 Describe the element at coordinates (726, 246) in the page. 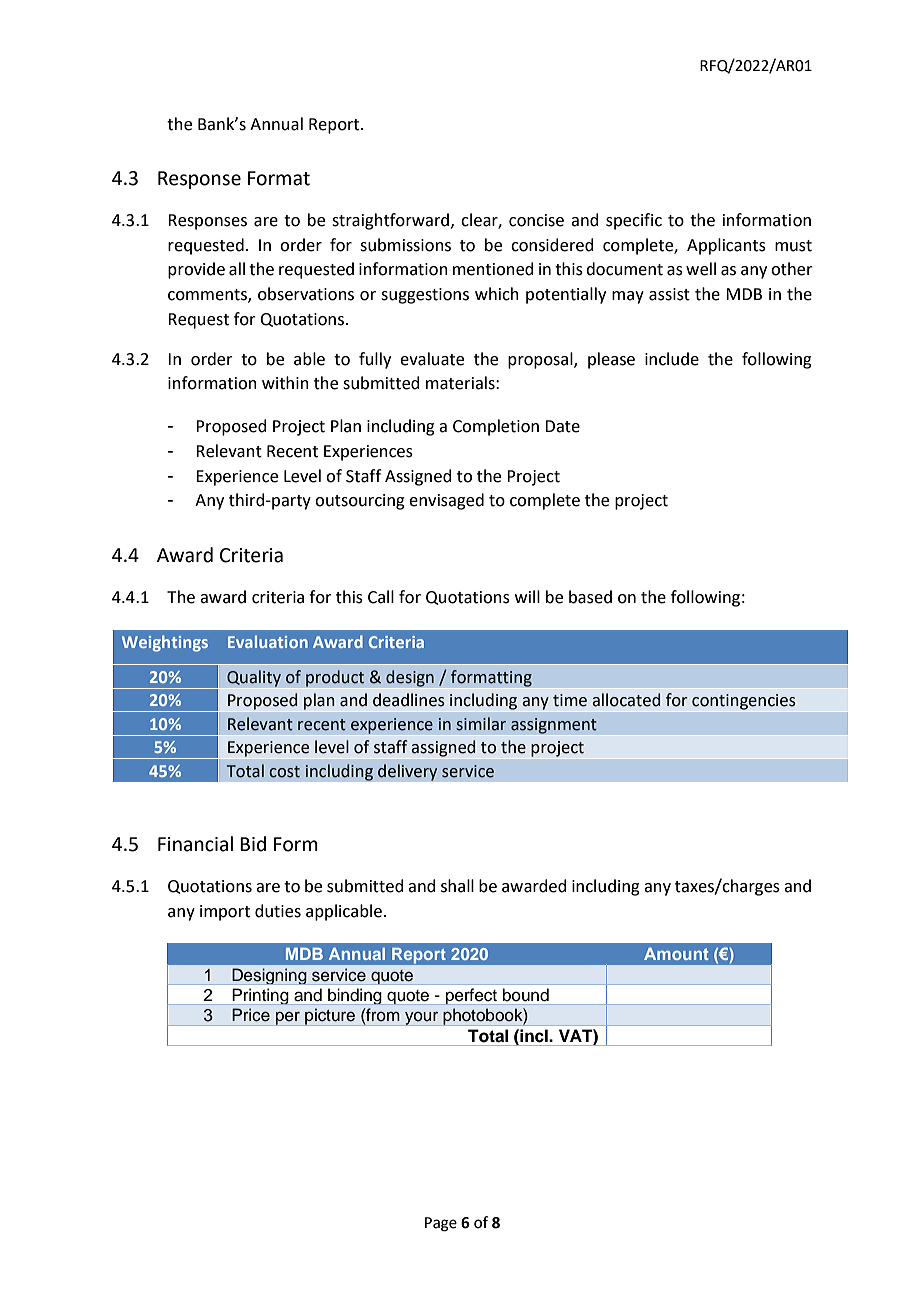

I see `Applicants` at that location.
